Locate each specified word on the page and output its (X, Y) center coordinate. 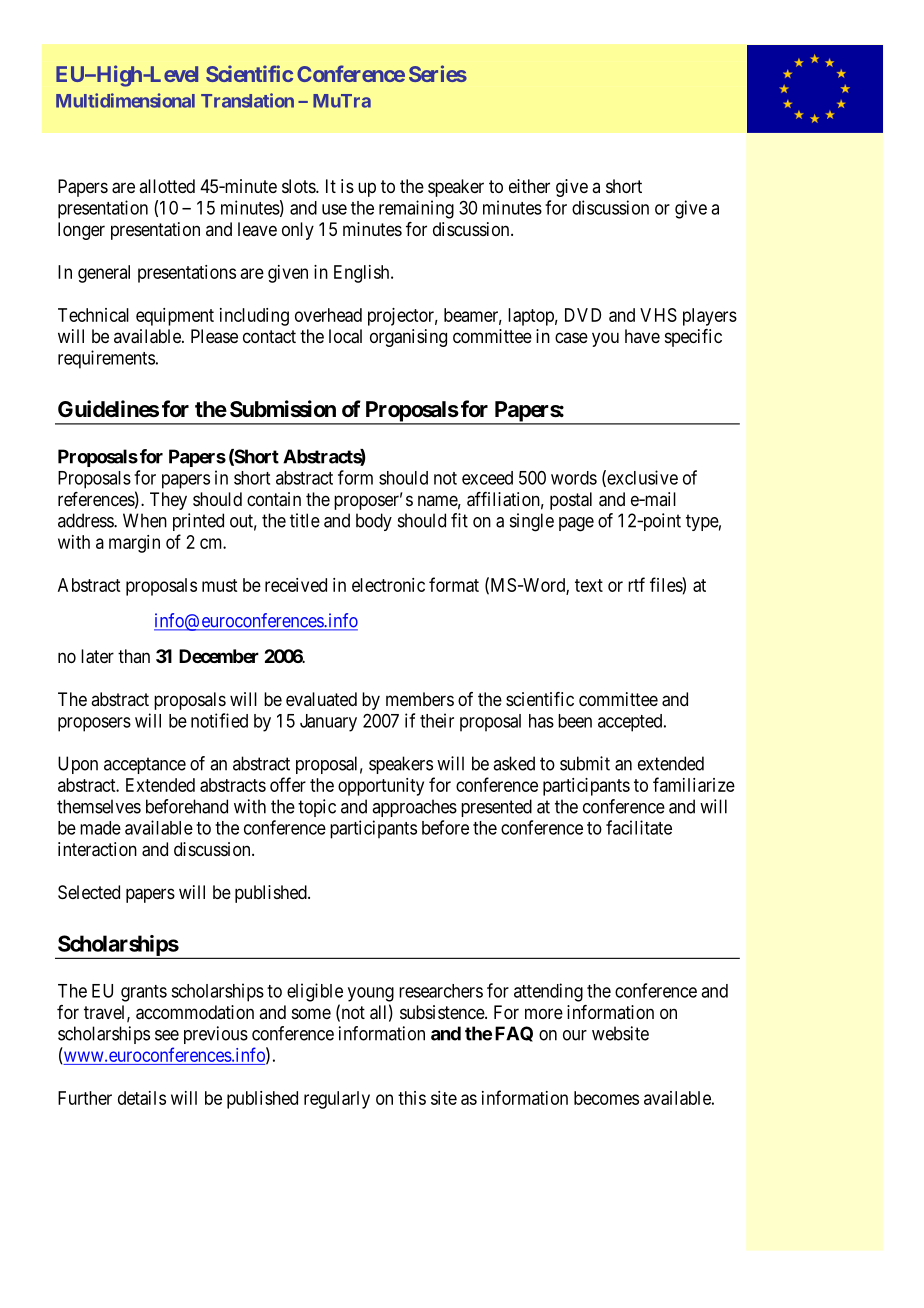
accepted (631, 723)
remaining (416, 209)
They (168, 501)
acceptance (145, 765)
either (529, 186)
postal (571, 501)
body (374, 522)
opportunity (381, 787)
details (142, 1098)
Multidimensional (125, 100)
